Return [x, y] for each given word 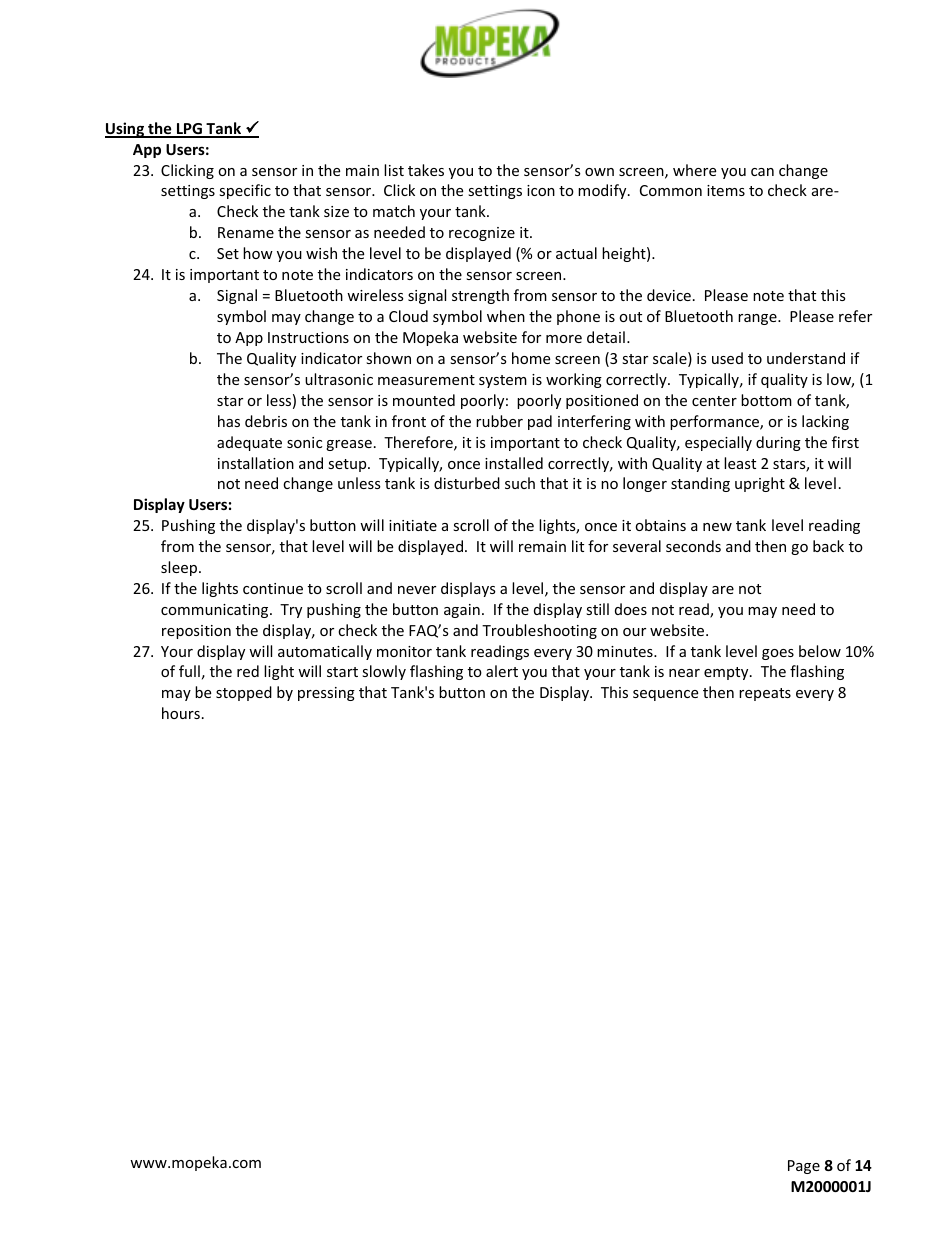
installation [256, 463]
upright [760, 484]
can [762, 172]
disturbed [467, 483]
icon [541, 190]
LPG [190, 130]
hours [181, 713]
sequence [665, 695]
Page [804, 1167]
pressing [326, 694]
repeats [765, 694]
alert [502, 671]
